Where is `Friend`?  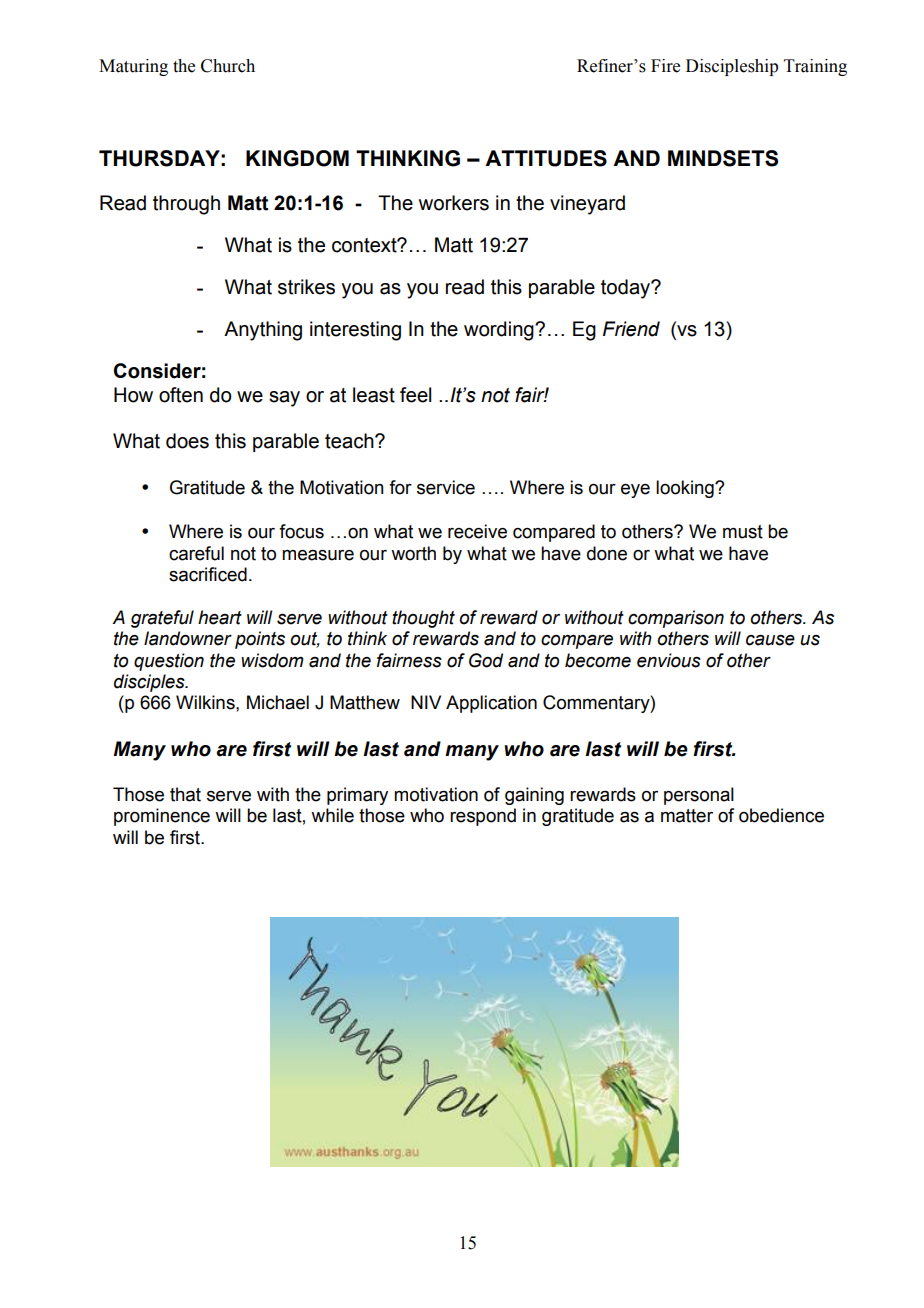 Friend is located at coordinates (631, 329).
